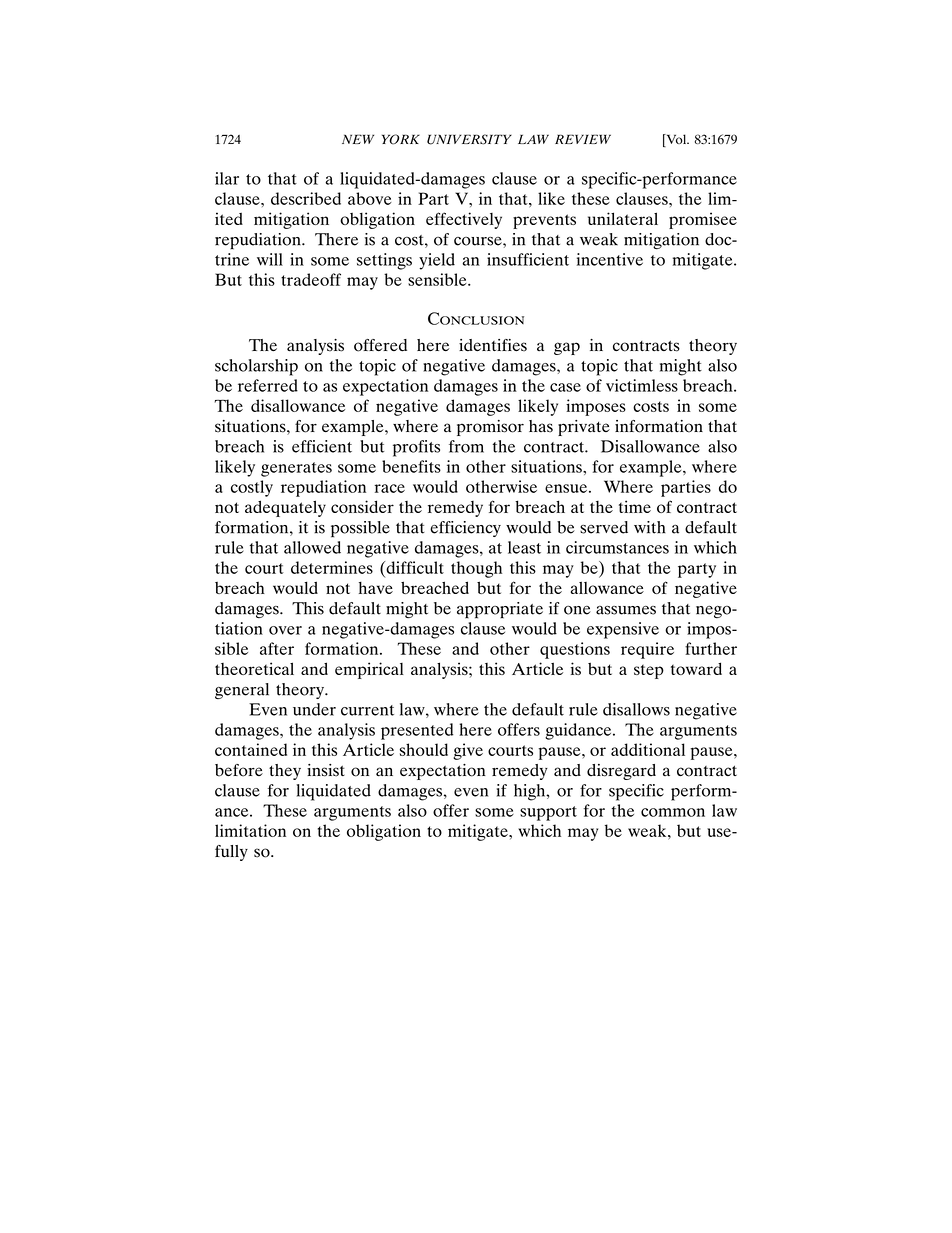 The height and width of the screenshot is (1233, 952). I want to click on they, so click(285, 772).
